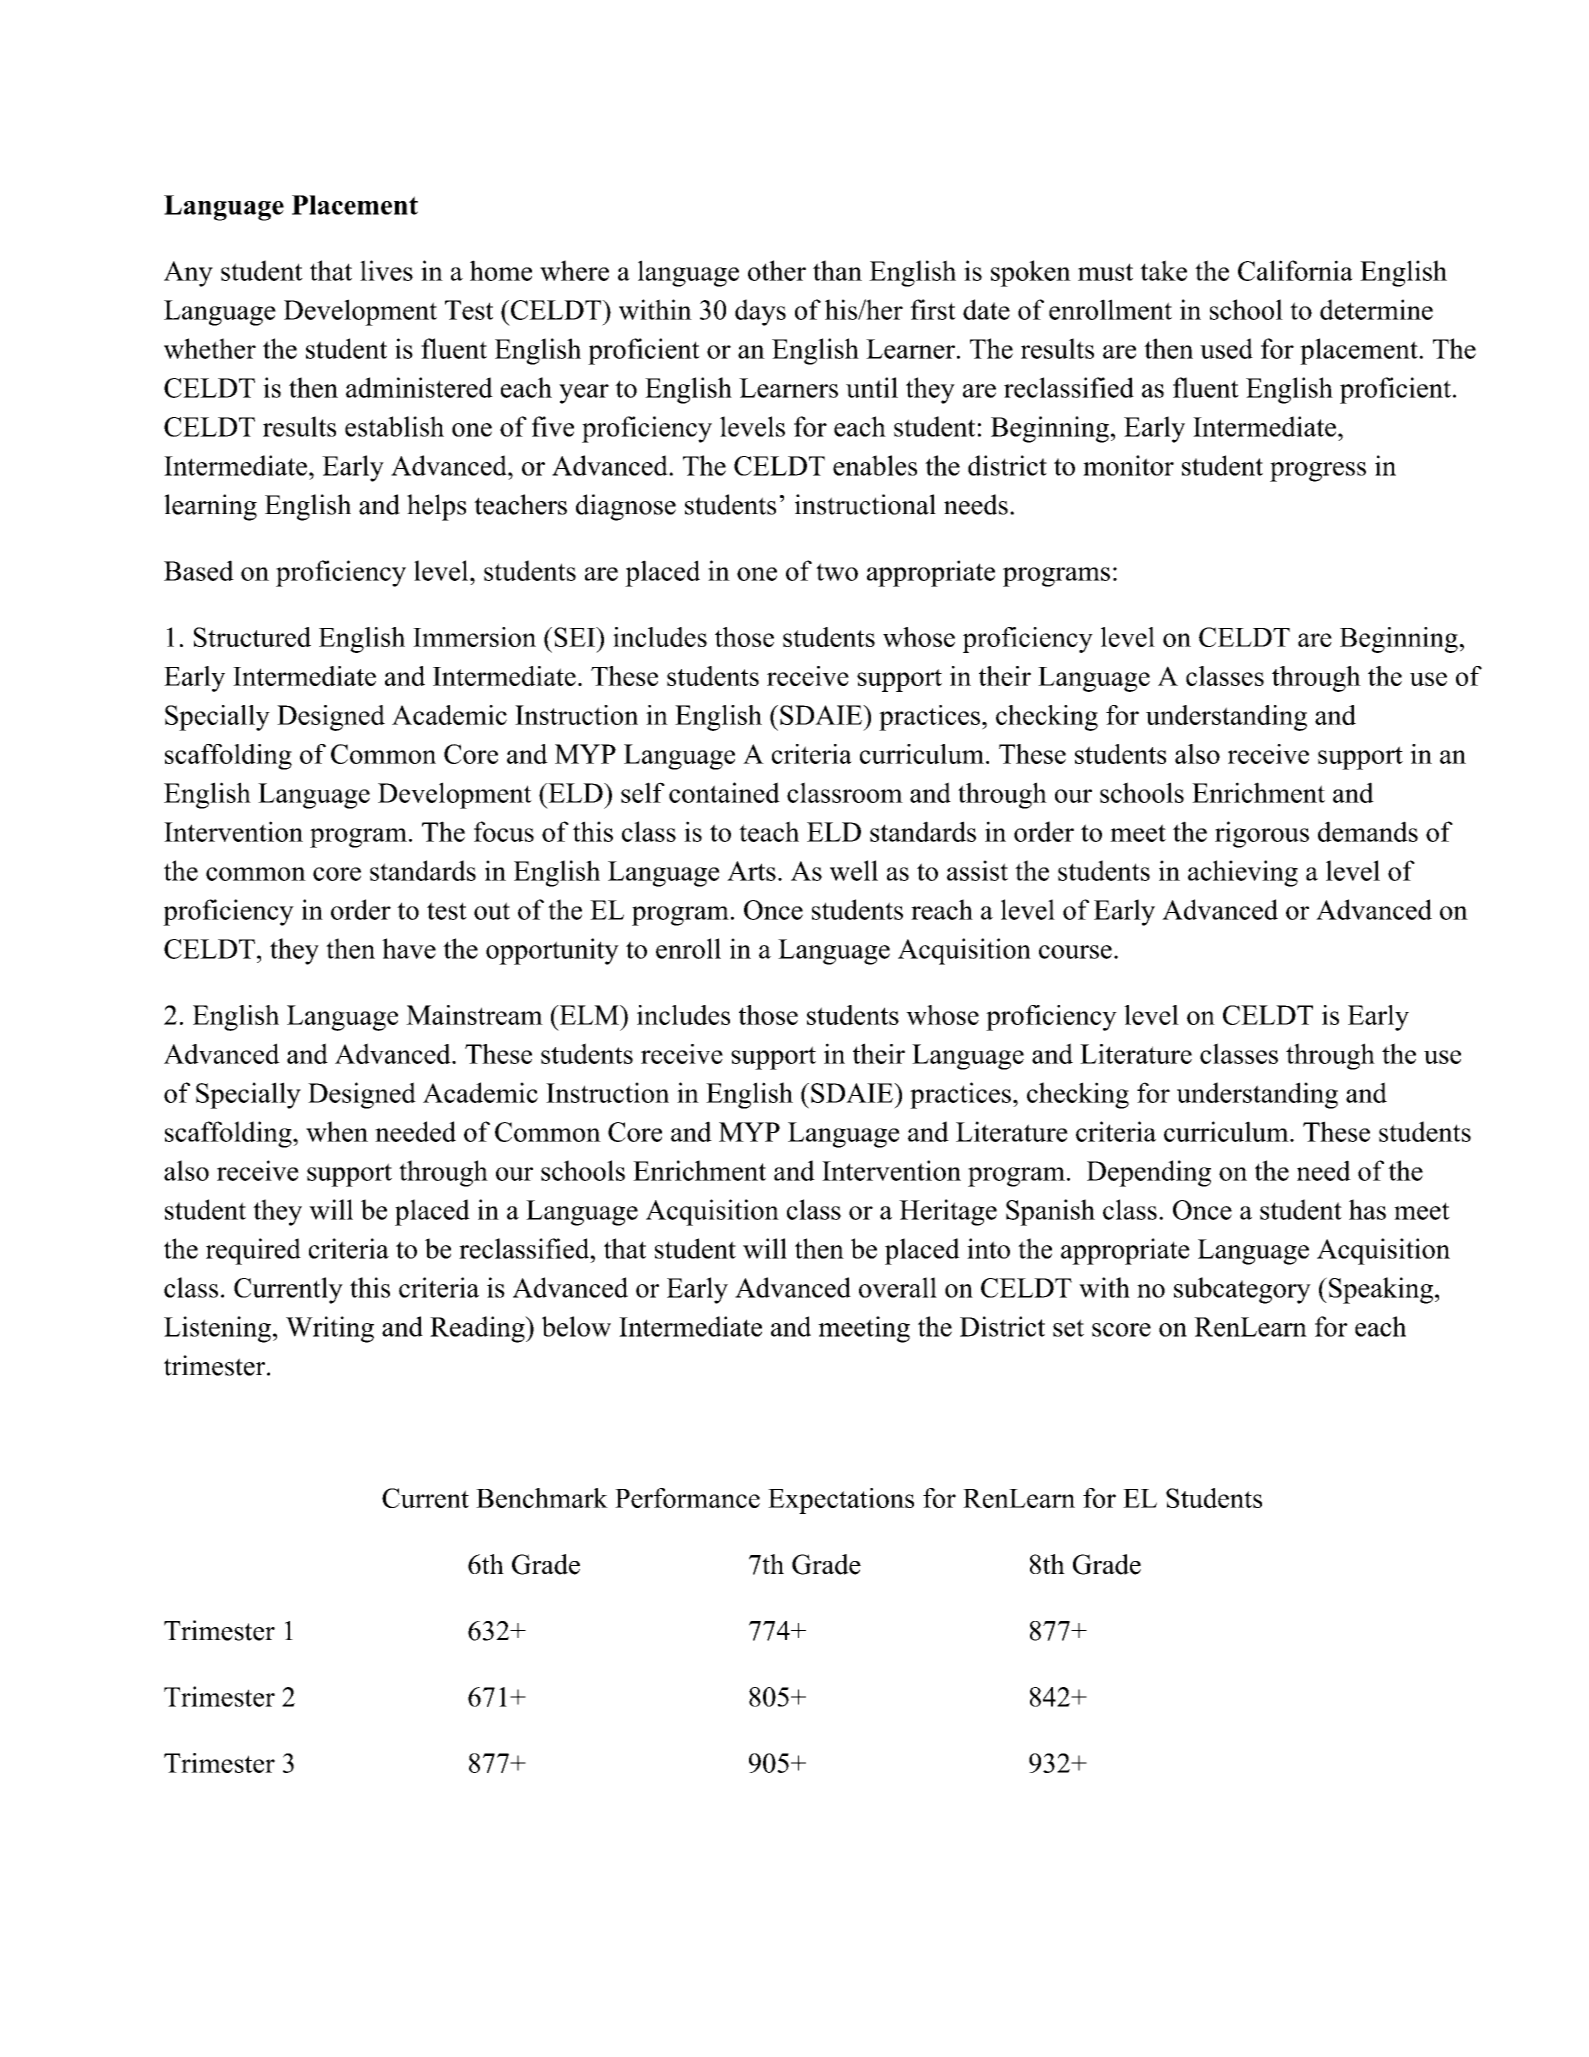  I want to click on achieving, so click(1243, 873).
